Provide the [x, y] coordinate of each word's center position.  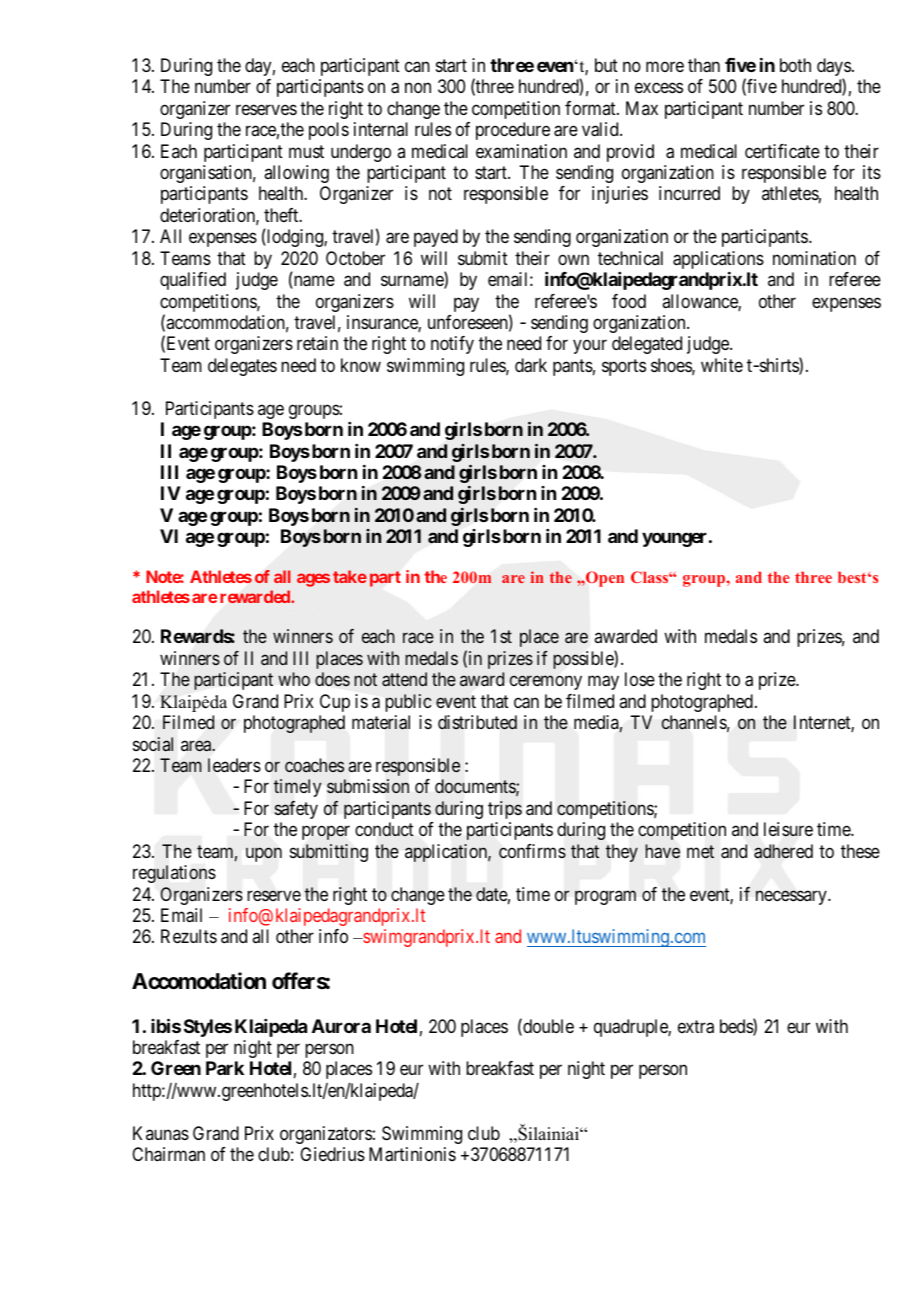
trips [505, 810]
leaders [234, 765]
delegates [242, 367]
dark [531, 365]
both [795, 65]
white [722, 365]
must [306, 151]
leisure [788, 829]
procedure [513, 131]
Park [225, 1068]
